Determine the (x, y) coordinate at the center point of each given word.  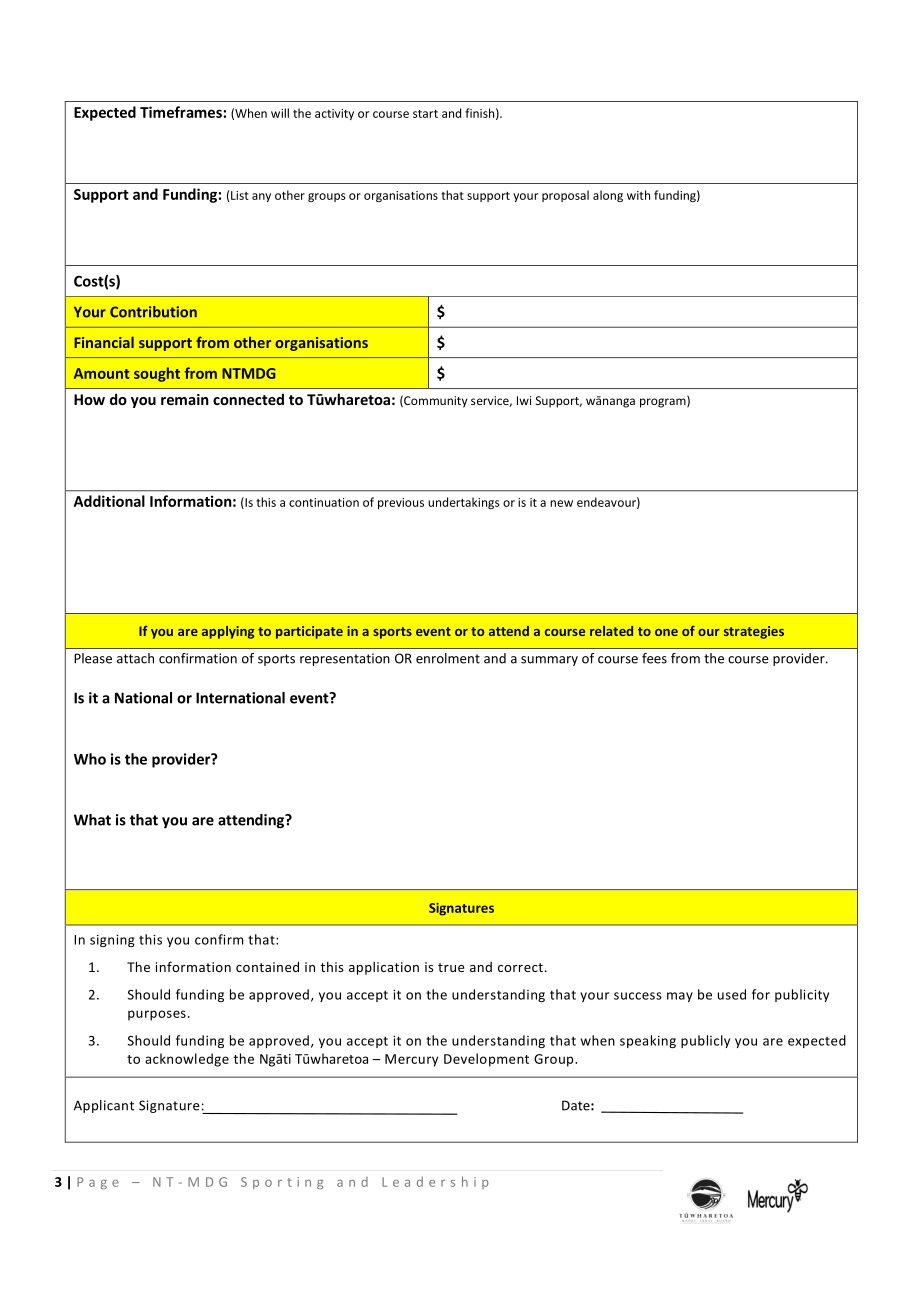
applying (228, 632)
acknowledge (187, 1060)
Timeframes (181, 112)
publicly (705, 1041)
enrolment (448, 658)
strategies (754, 632)
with (638, 195)
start (425, 114)
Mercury (411, 1060)
